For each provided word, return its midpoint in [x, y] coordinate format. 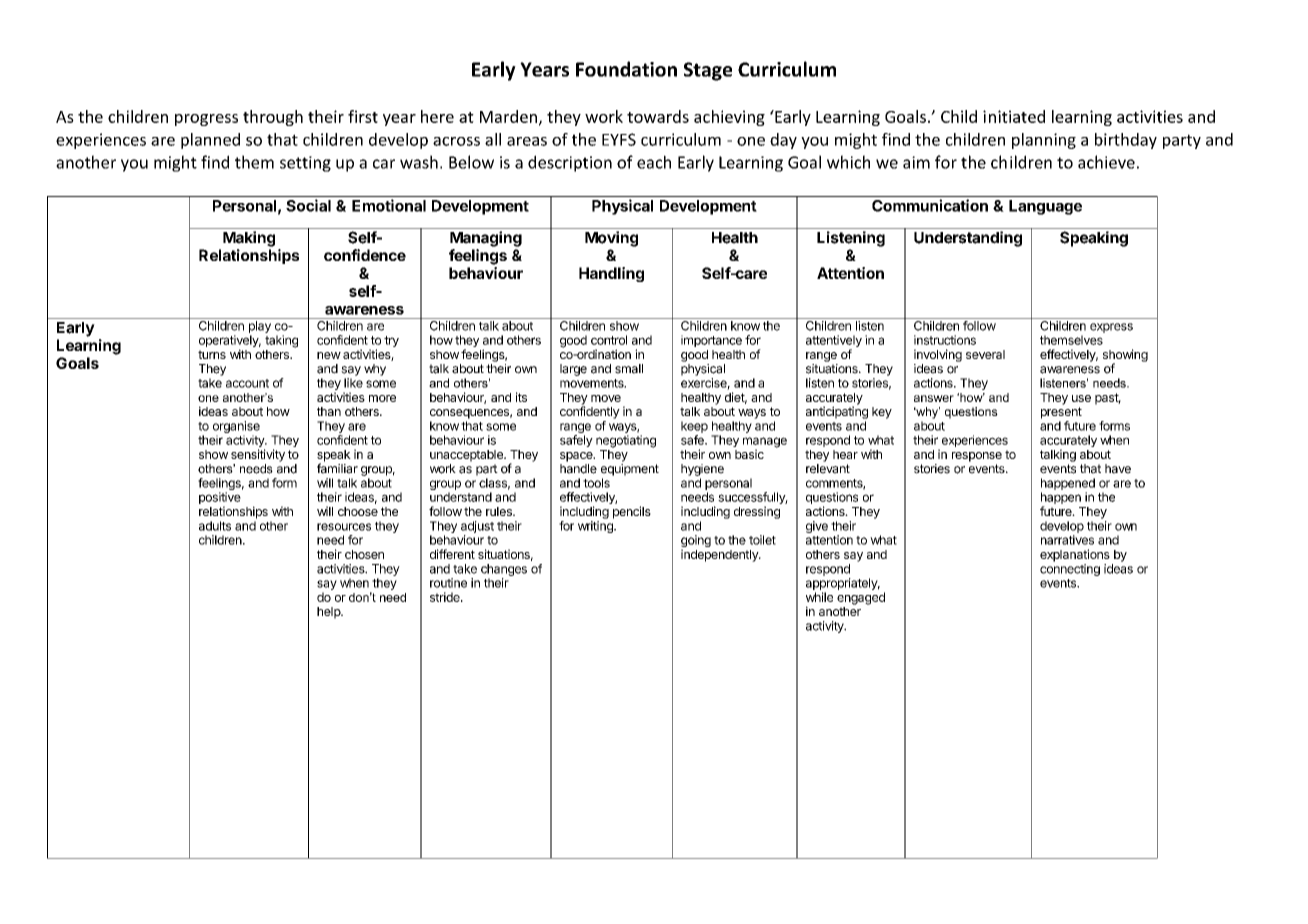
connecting [1070, 570]
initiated [1014, 116]
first [363, 116]
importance [711, 341]
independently [720, 555]
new [329, 355]
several [985, 354]
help [329, 613]
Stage [708, 71]
